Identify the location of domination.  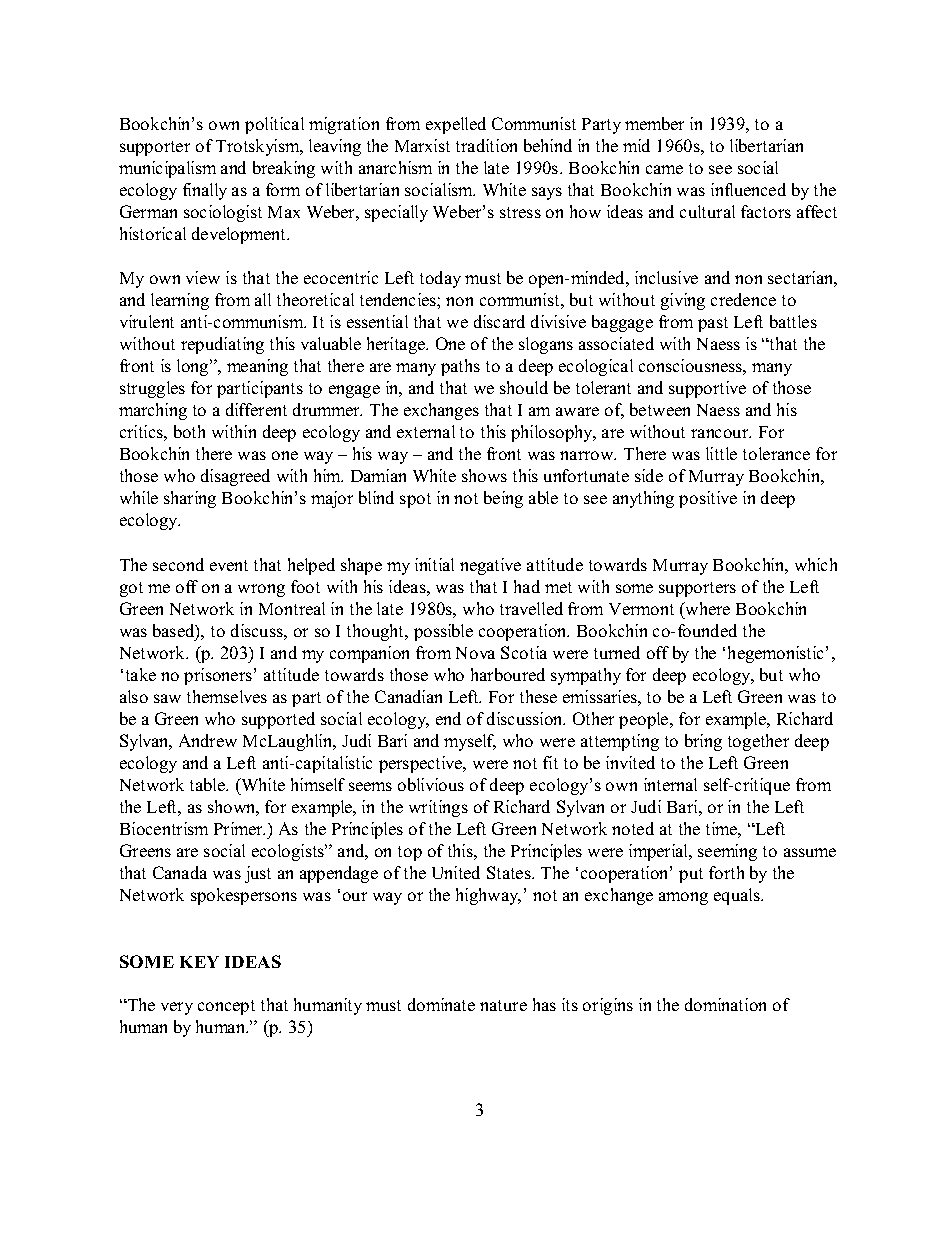
(725, 1004).
